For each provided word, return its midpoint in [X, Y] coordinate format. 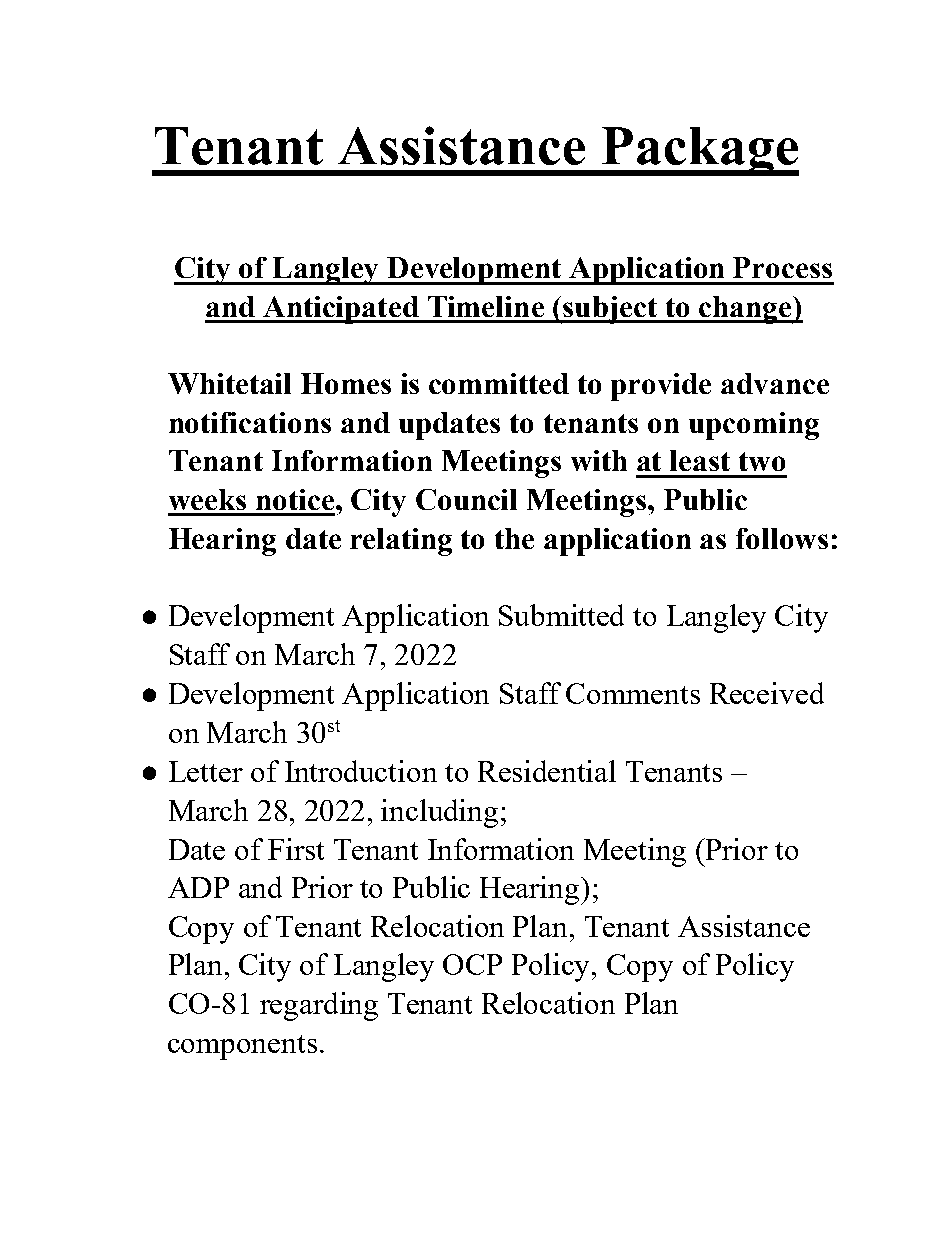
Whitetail [229, 383]
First [296, 849]
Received [767, 693]
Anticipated [341, 310]
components [242, 1047]
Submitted [561, 615]
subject [610, 310]
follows [782, 538]
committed [499, 383]
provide [661, 387]
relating [401, 542]
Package [699, 151]
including [439, 813]
